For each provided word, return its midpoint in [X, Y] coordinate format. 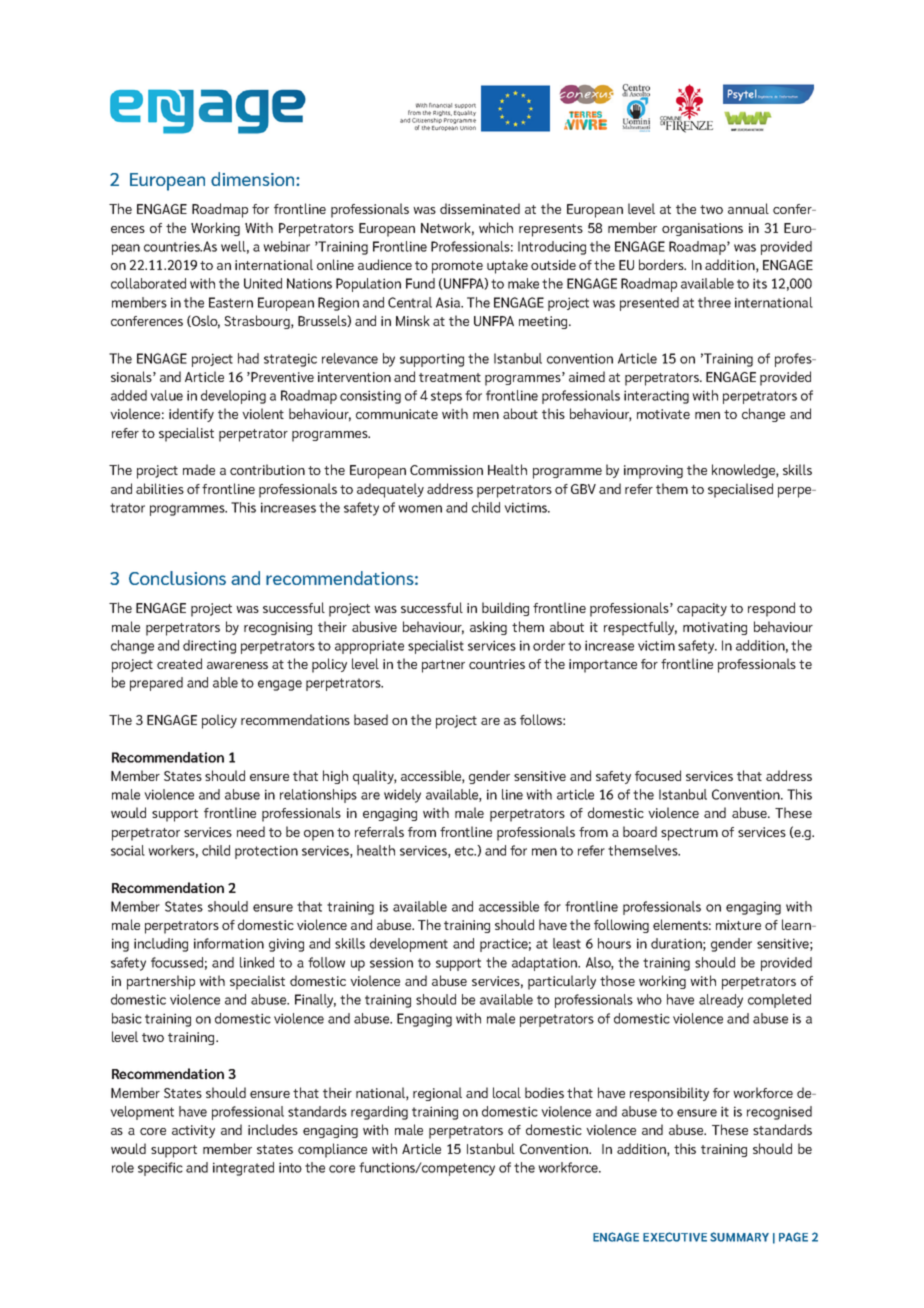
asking [488, 628]
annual [748, 208]
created [179, 663]
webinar [286, 246]
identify [191, 415]
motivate [663, 414]
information [229, 943]
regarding [379, 1113]
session [391, 962]
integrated [243, 1169]
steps [446, 397]
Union [468, 128]
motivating [715, 628]
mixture [738, 925]
